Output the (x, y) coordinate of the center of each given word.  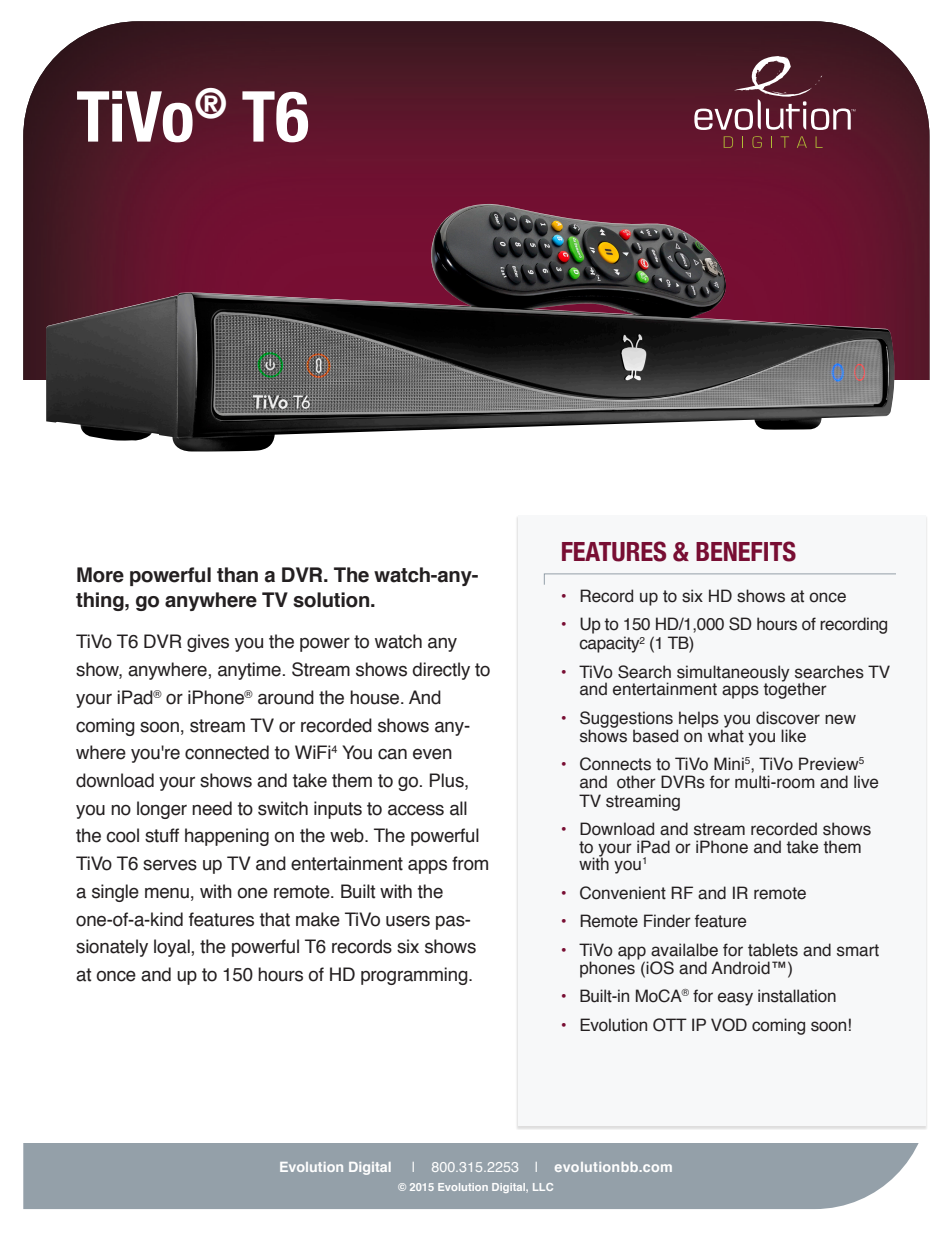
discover (788, 718)
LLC (543, 1187)
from (470, 863)
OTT (670, 1025)
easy (735, 999)
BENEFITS (746, 551)
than (237, 575)
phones (607, 968)
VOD (729, 1025)
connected (227, 752)
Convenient (623, 893)
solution (332, 600)
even (432, 754)
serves (170, 865)
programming (415, 976)
